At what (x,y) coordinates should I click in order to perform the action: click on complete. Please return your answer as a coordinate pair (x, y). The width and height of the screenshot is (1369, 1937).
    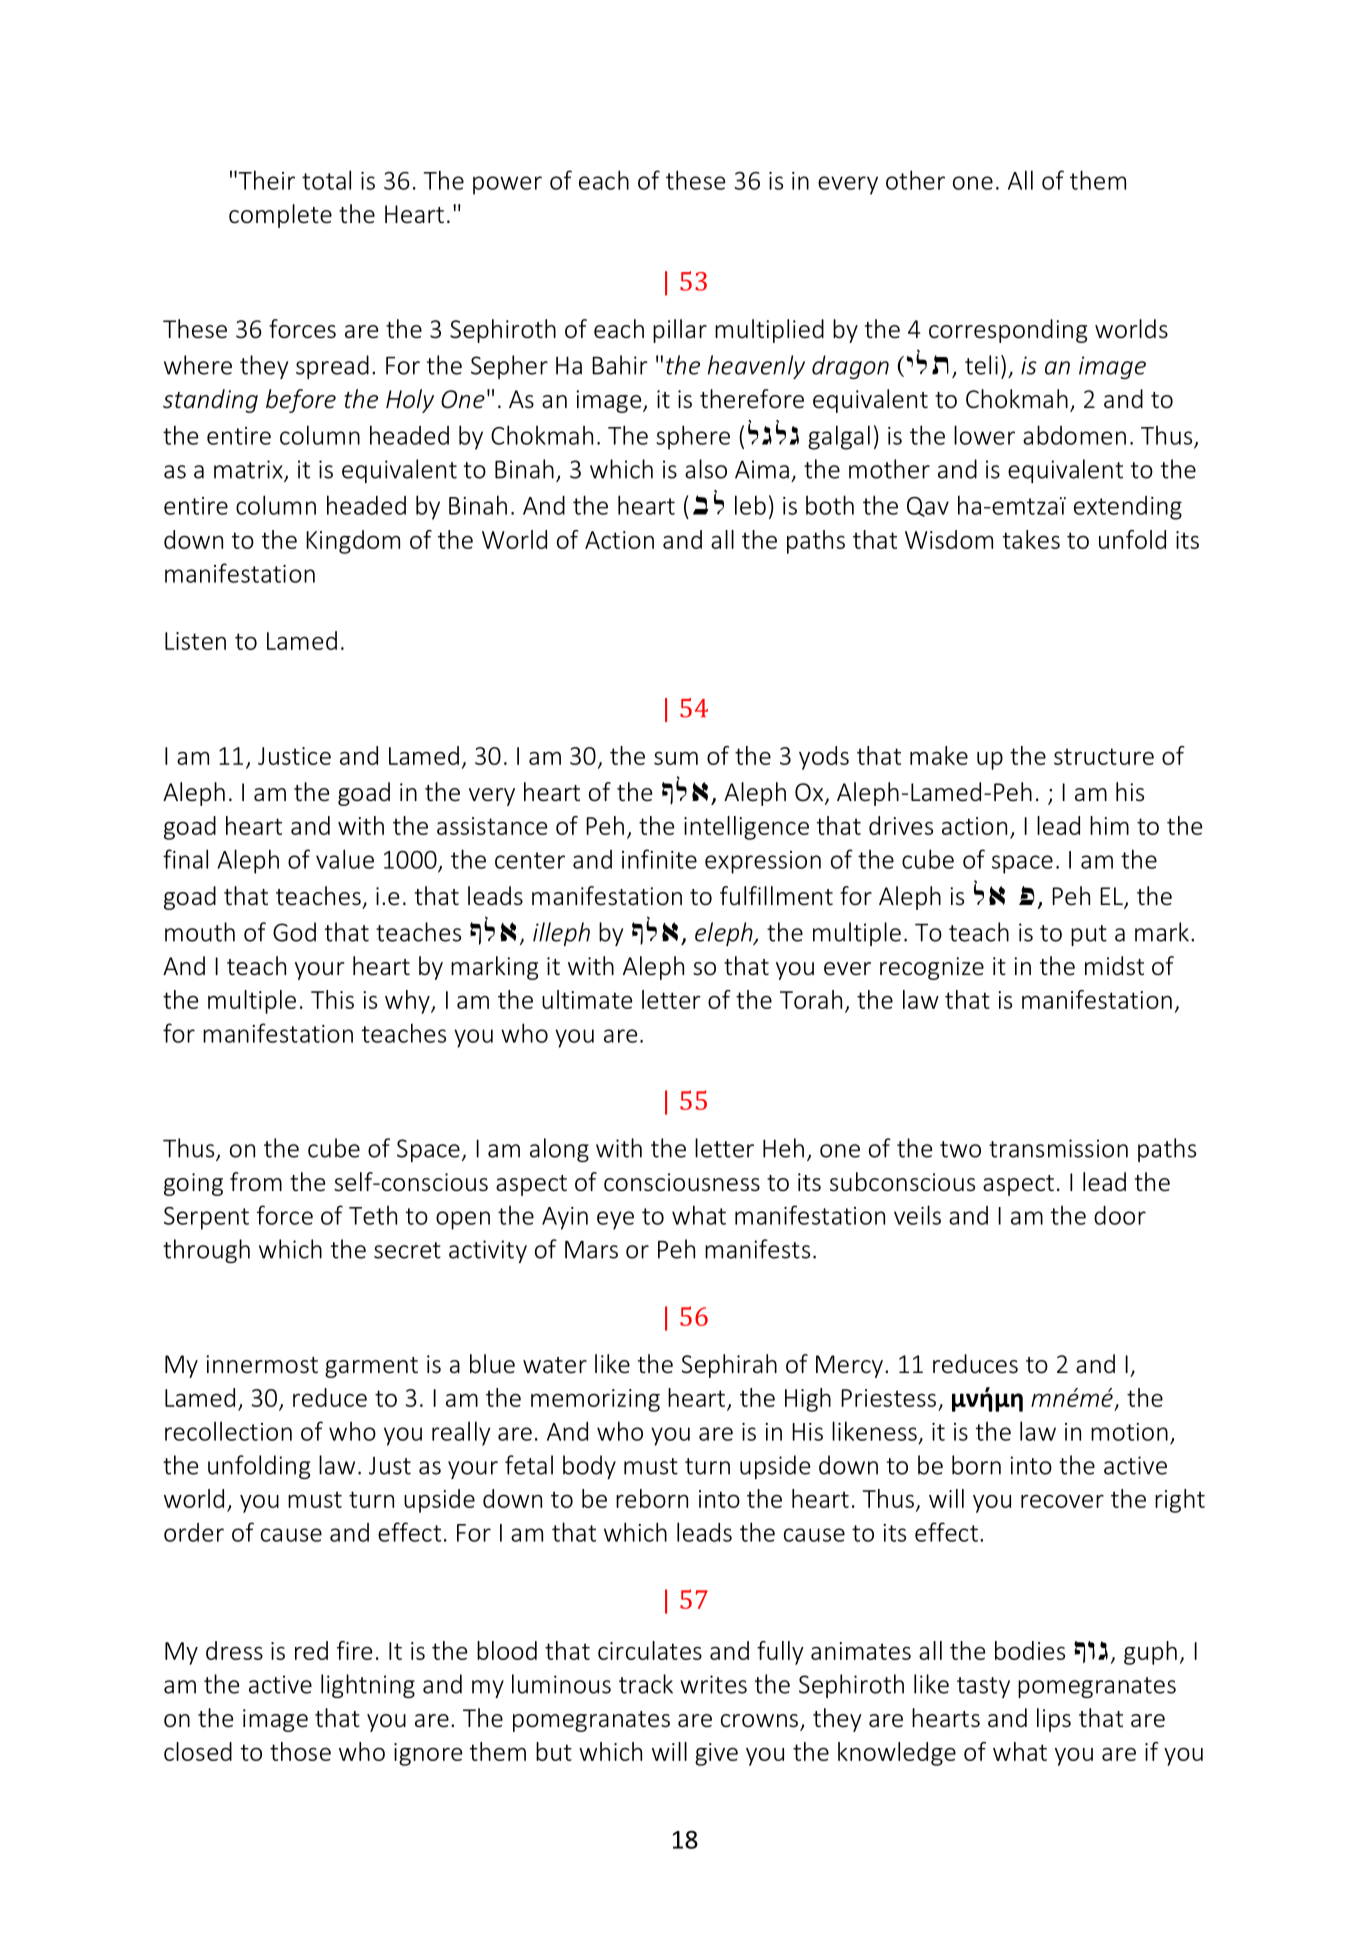
    Looking at the image, I should click on (280, 216).
